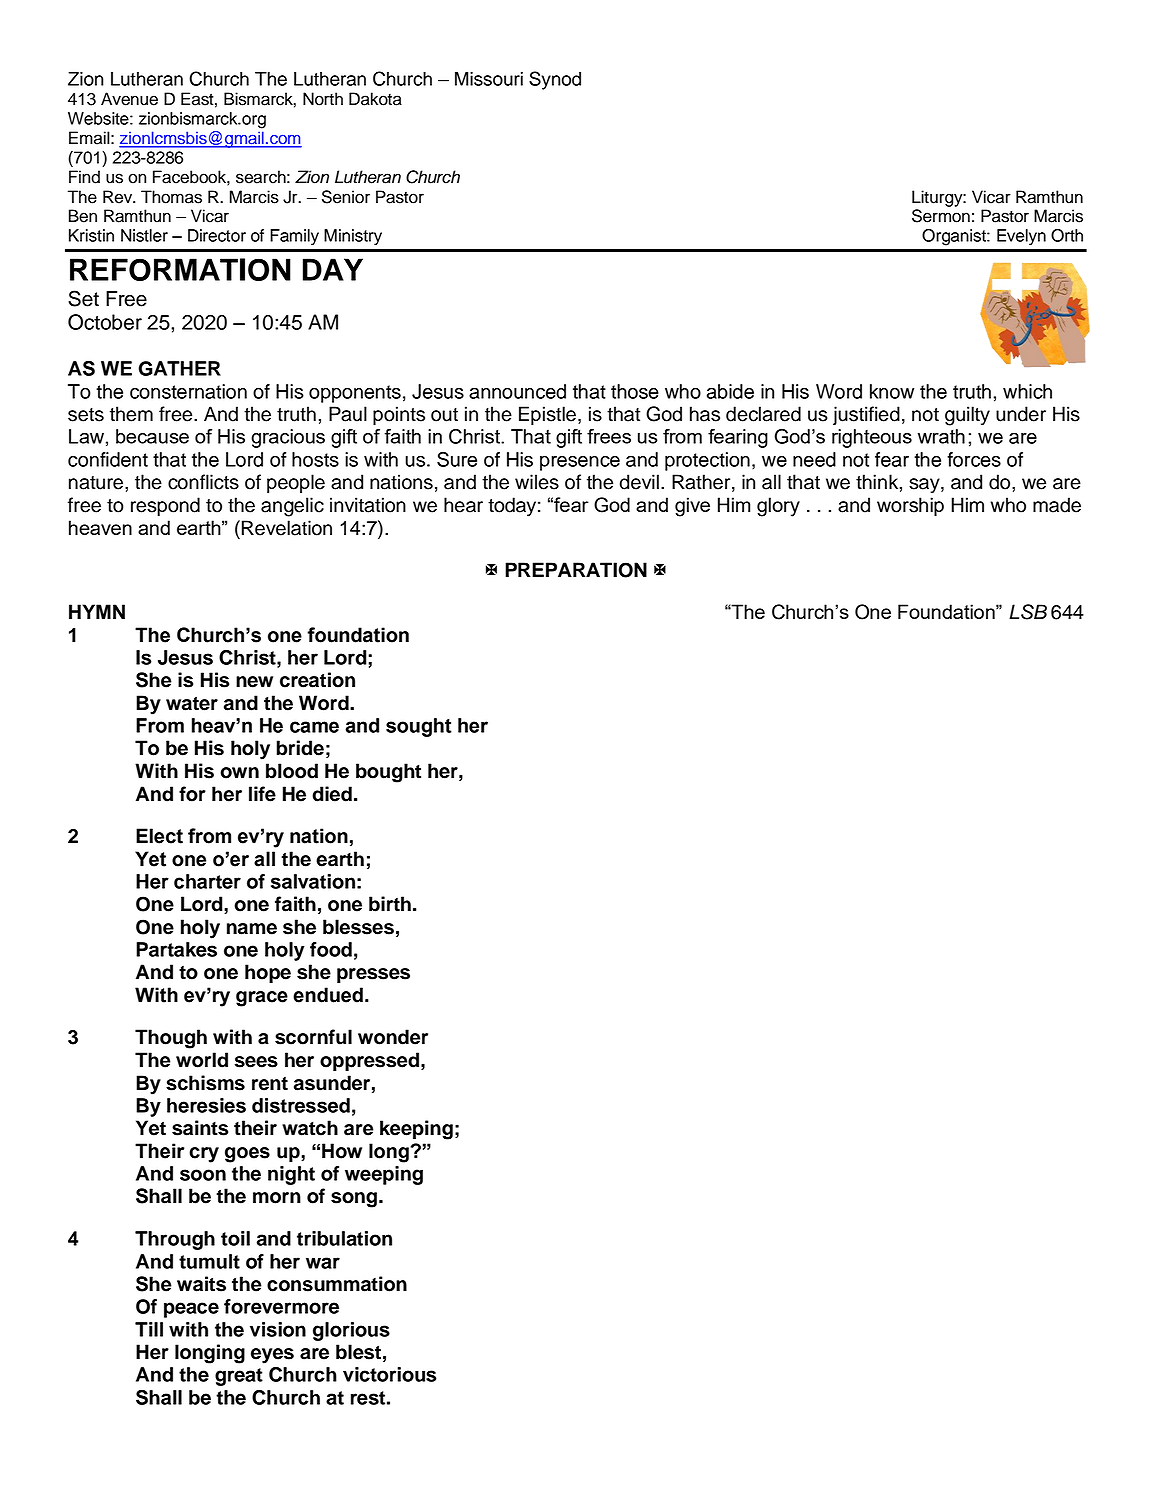 The width and height of the image is (1151, 1490). What do you see at coordinates (390, 904) in the image?
I see `birth` at bounding box center [390, 904].
